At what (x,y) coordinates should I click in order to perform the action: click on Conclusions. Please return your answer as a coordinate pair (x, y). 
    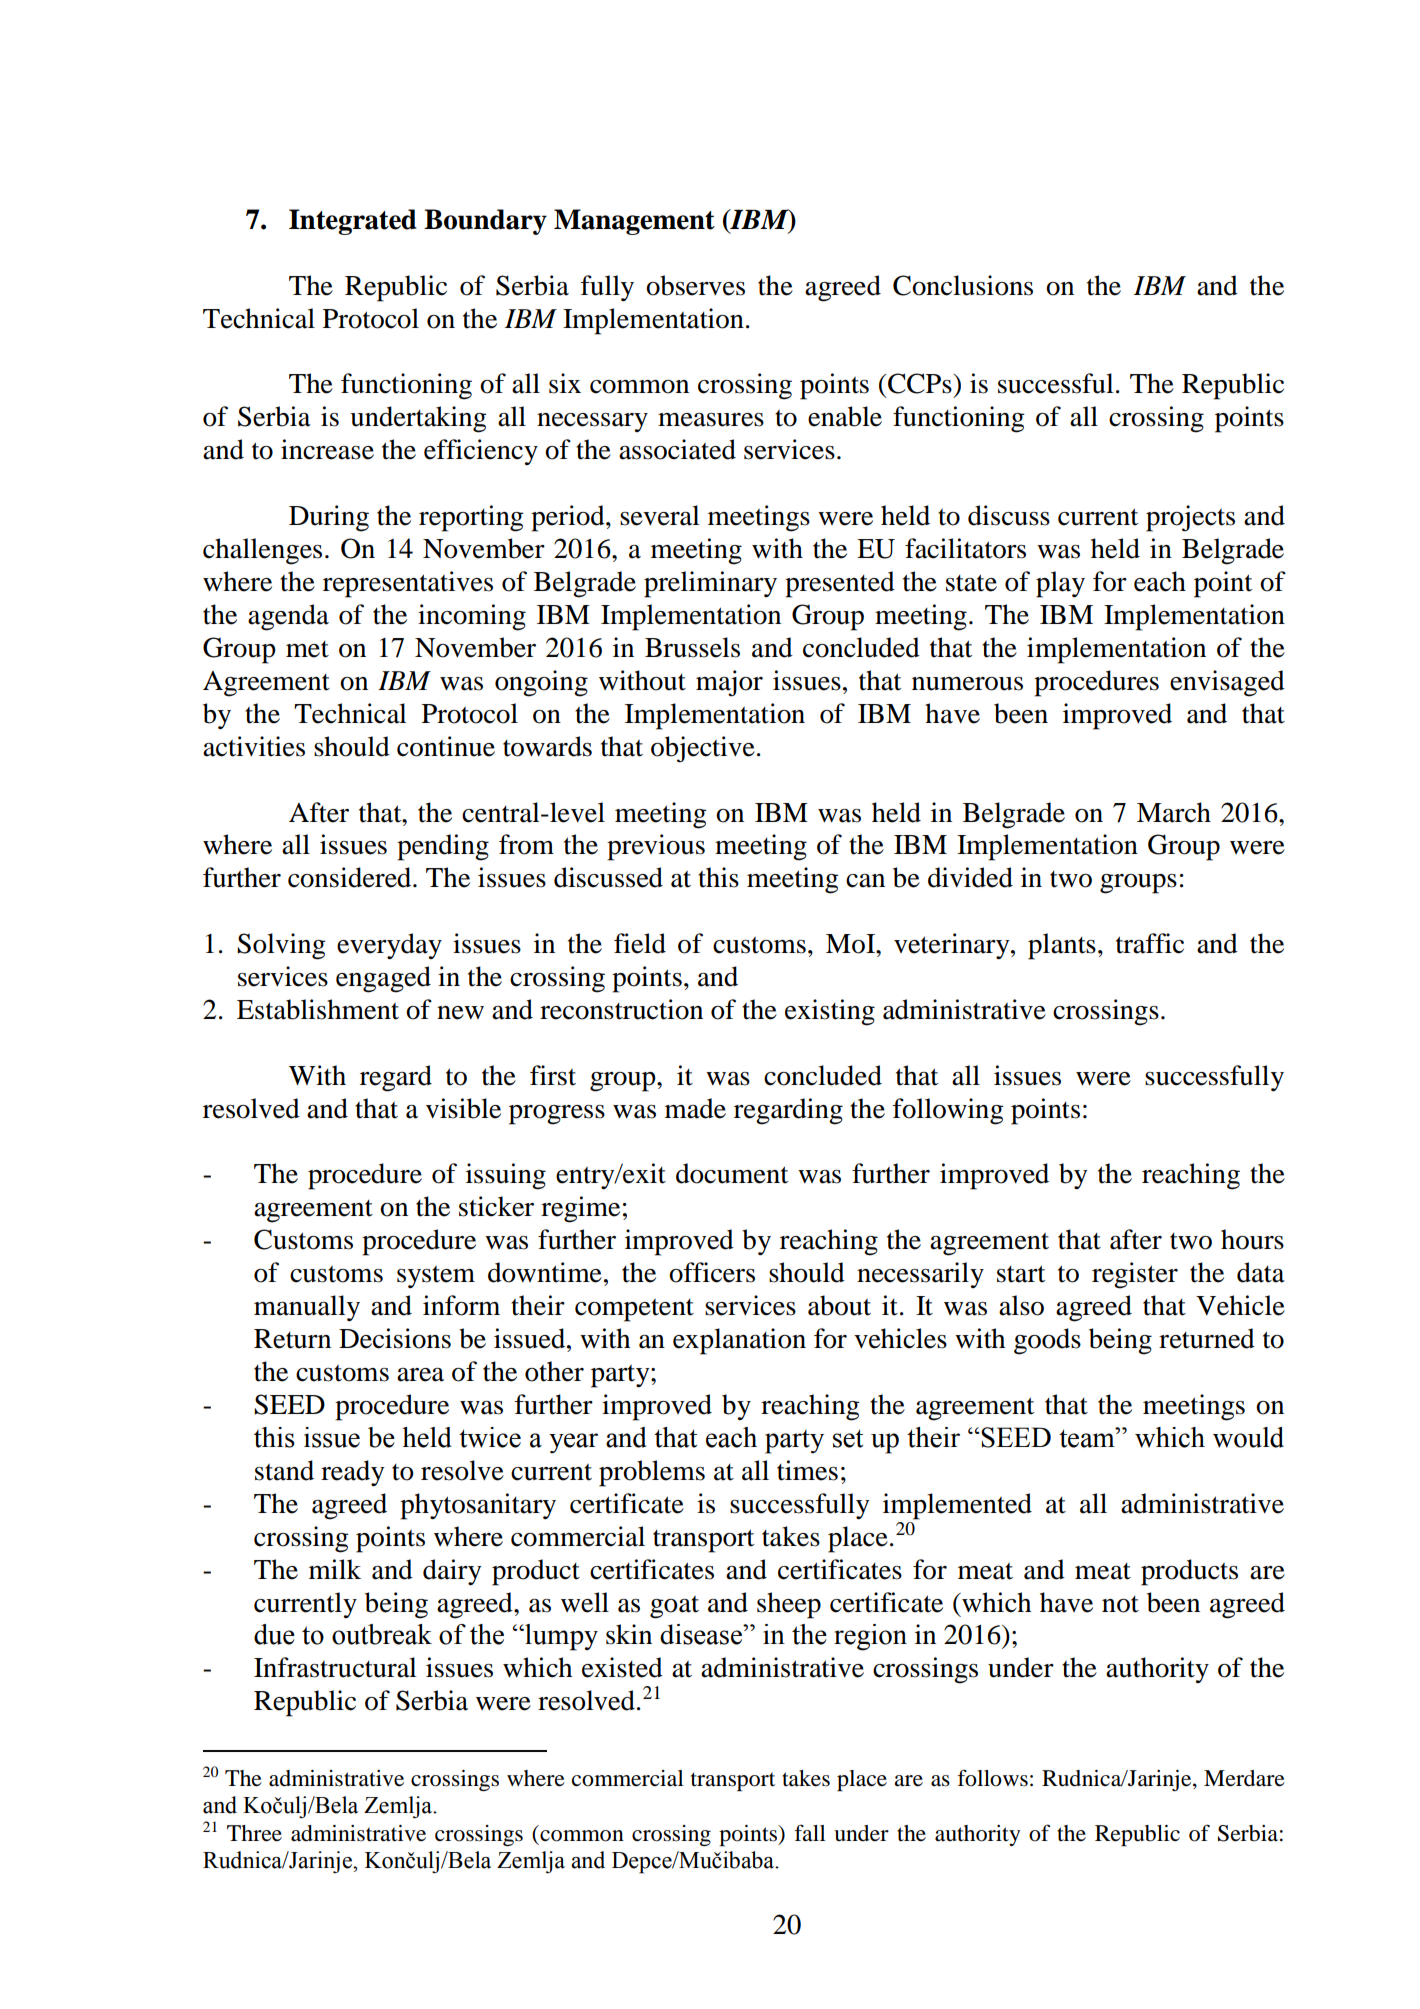
    Looking at the image, I should click on (963, 285).
